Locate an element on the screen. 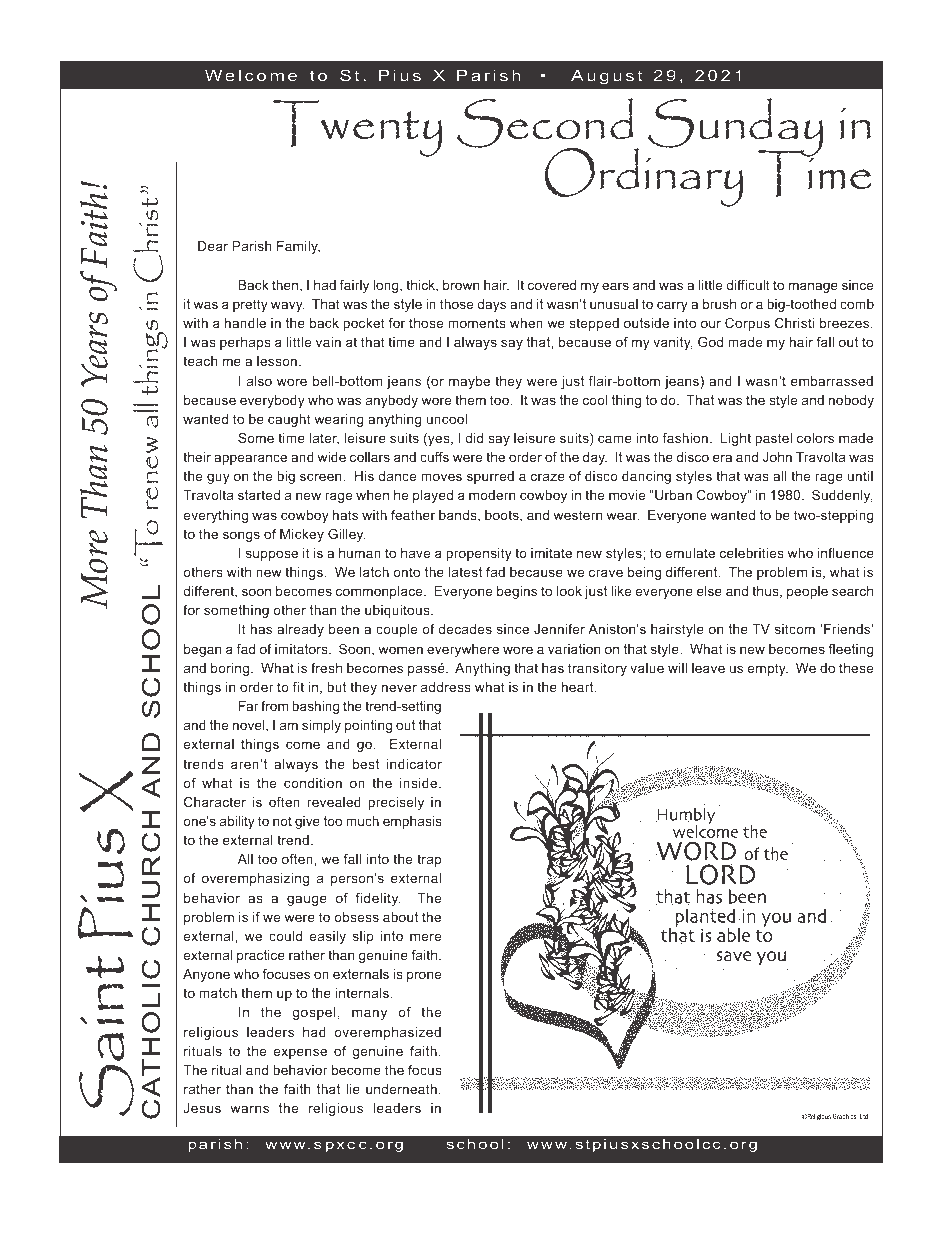  empty is located at coordinates (767, 669).
